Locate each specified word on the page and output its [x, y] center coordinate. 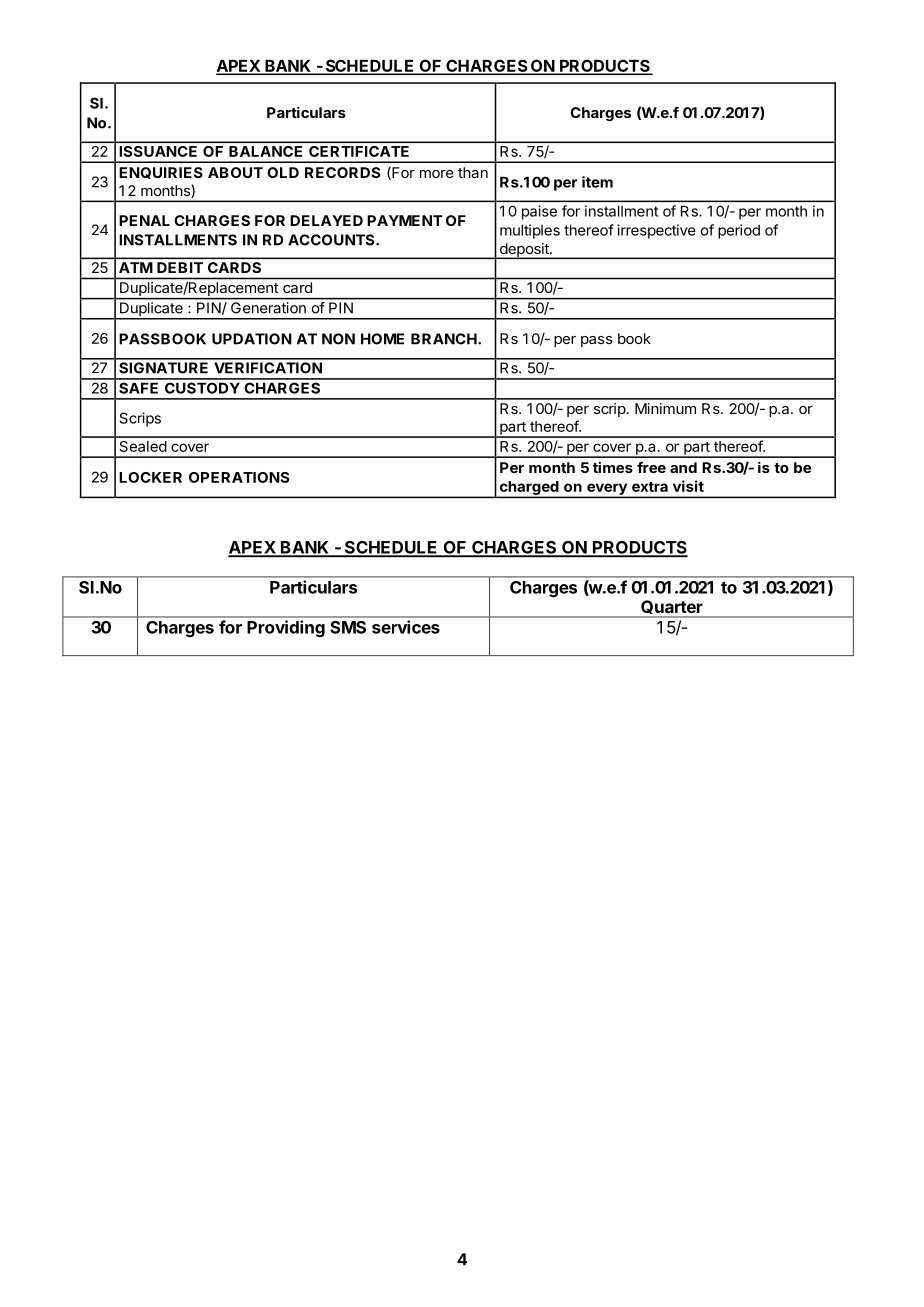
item [597, 182]
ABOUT [235, 172]
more [437, 174]
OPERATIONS [239, 477]
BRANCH [445, 339]
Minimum [665, 408]
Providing [286, 628]
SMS [348, 627]
